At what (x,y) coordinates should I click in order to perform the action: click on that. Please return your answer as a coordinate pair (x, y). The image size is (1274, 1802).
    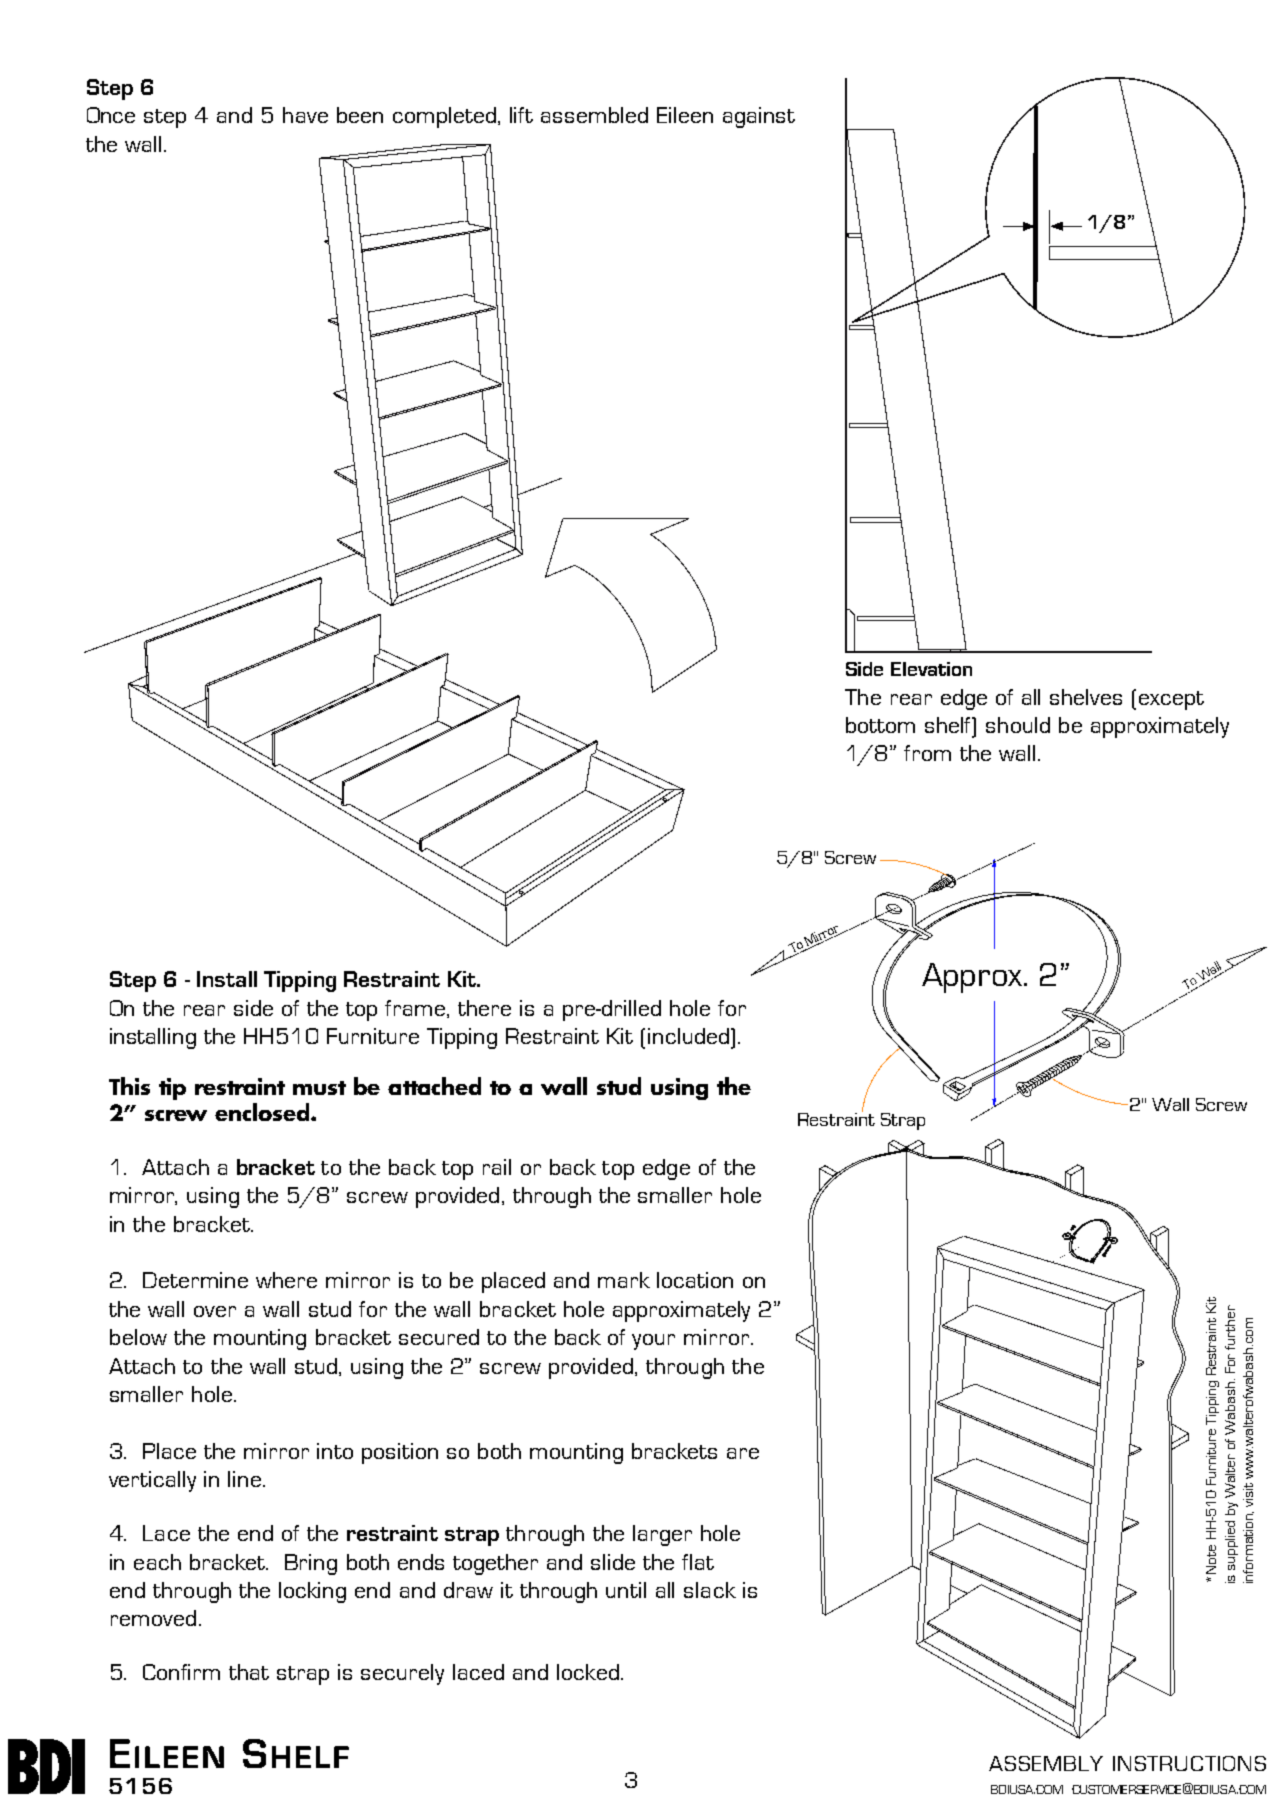
    Looking at the image, I should click on (249, 1672).
